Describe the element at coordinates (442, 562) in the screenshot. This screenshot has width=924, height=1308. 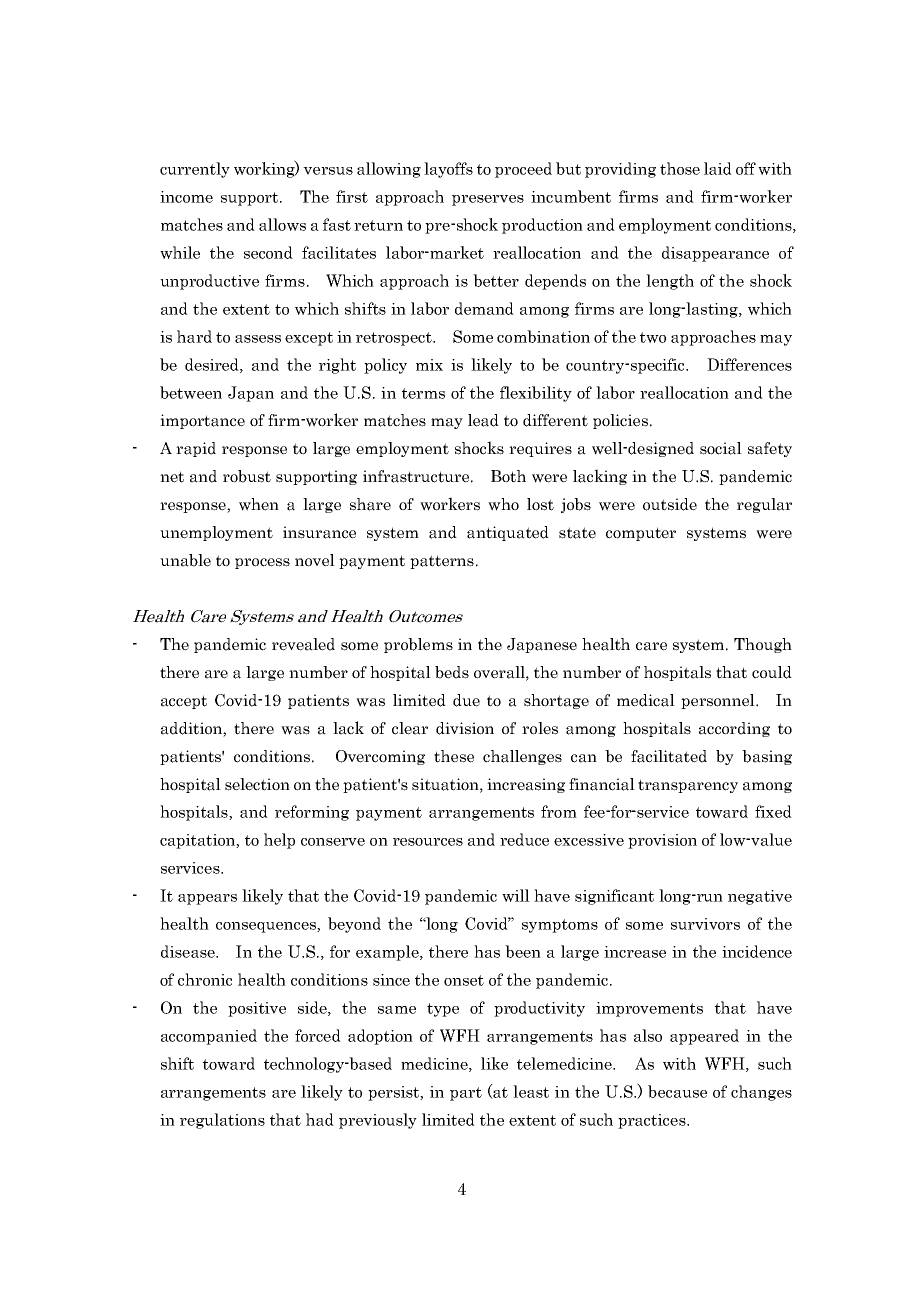
I see `patterns` at that location.
